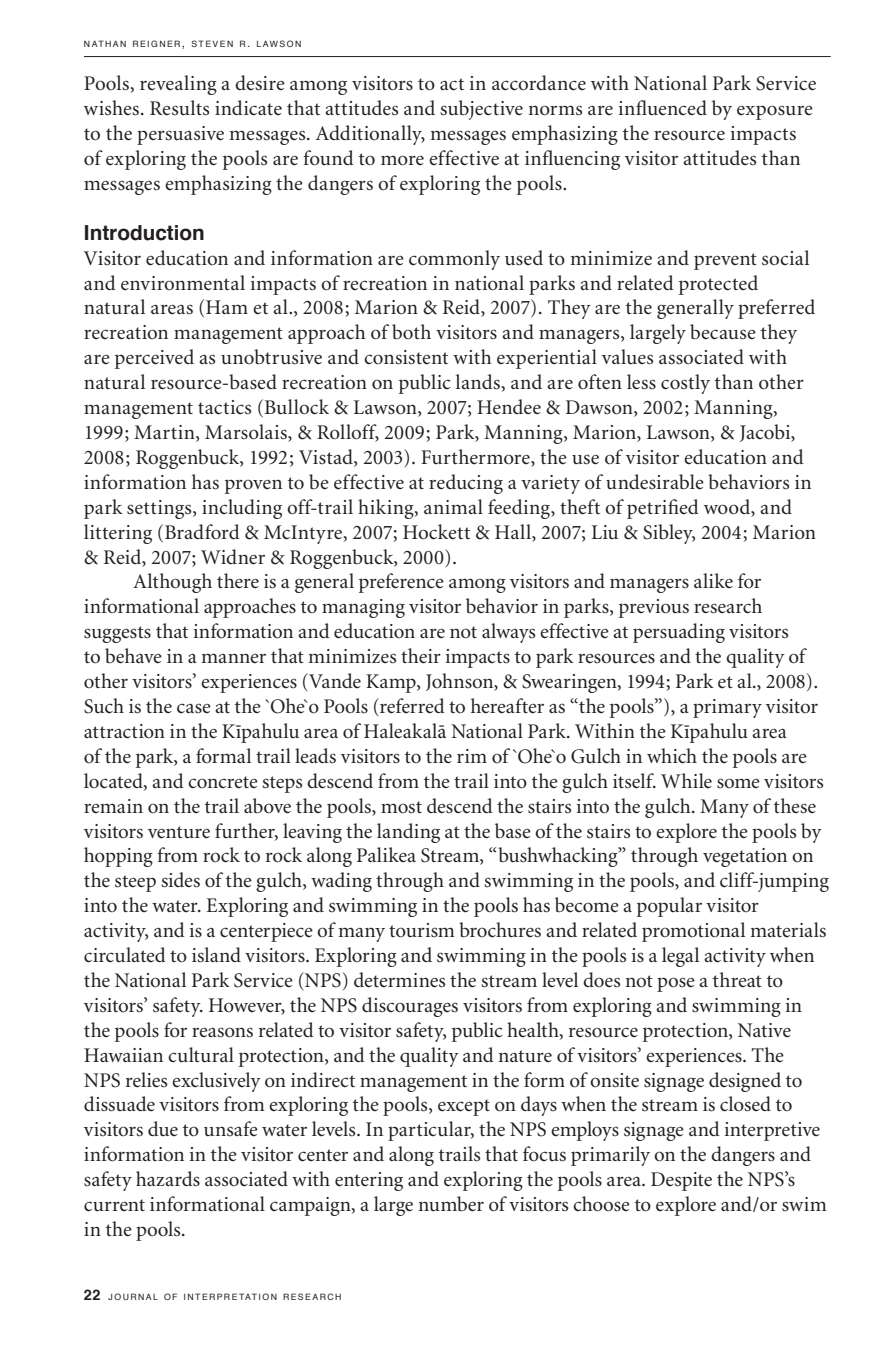 The width and height of the image is (896, 1345). Describe the element at coordinates (168, 1178) in the image. I see `hazards` at that location.
